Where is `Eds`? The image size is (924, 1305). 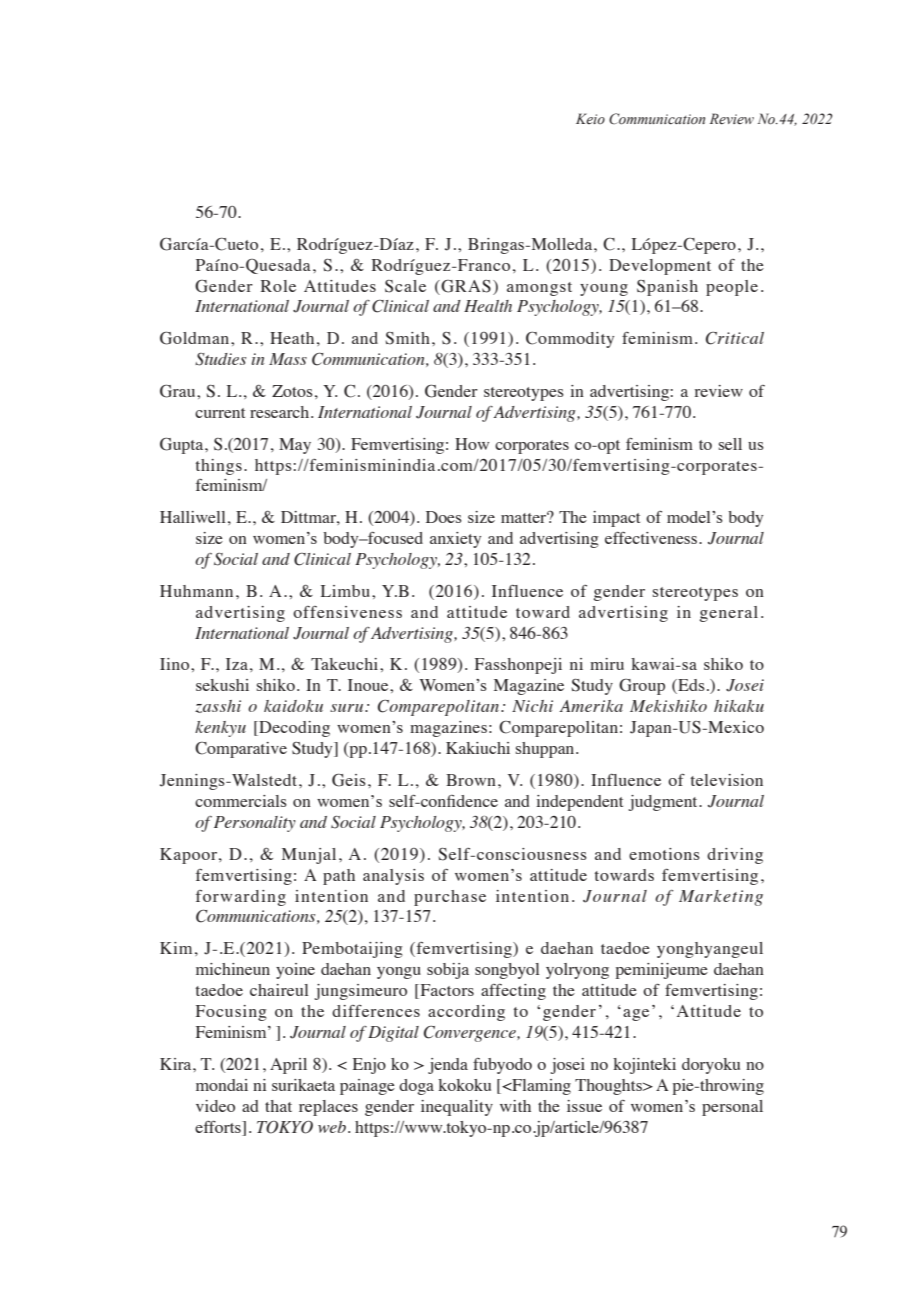
Eds is located at coordinates (690, 686).
